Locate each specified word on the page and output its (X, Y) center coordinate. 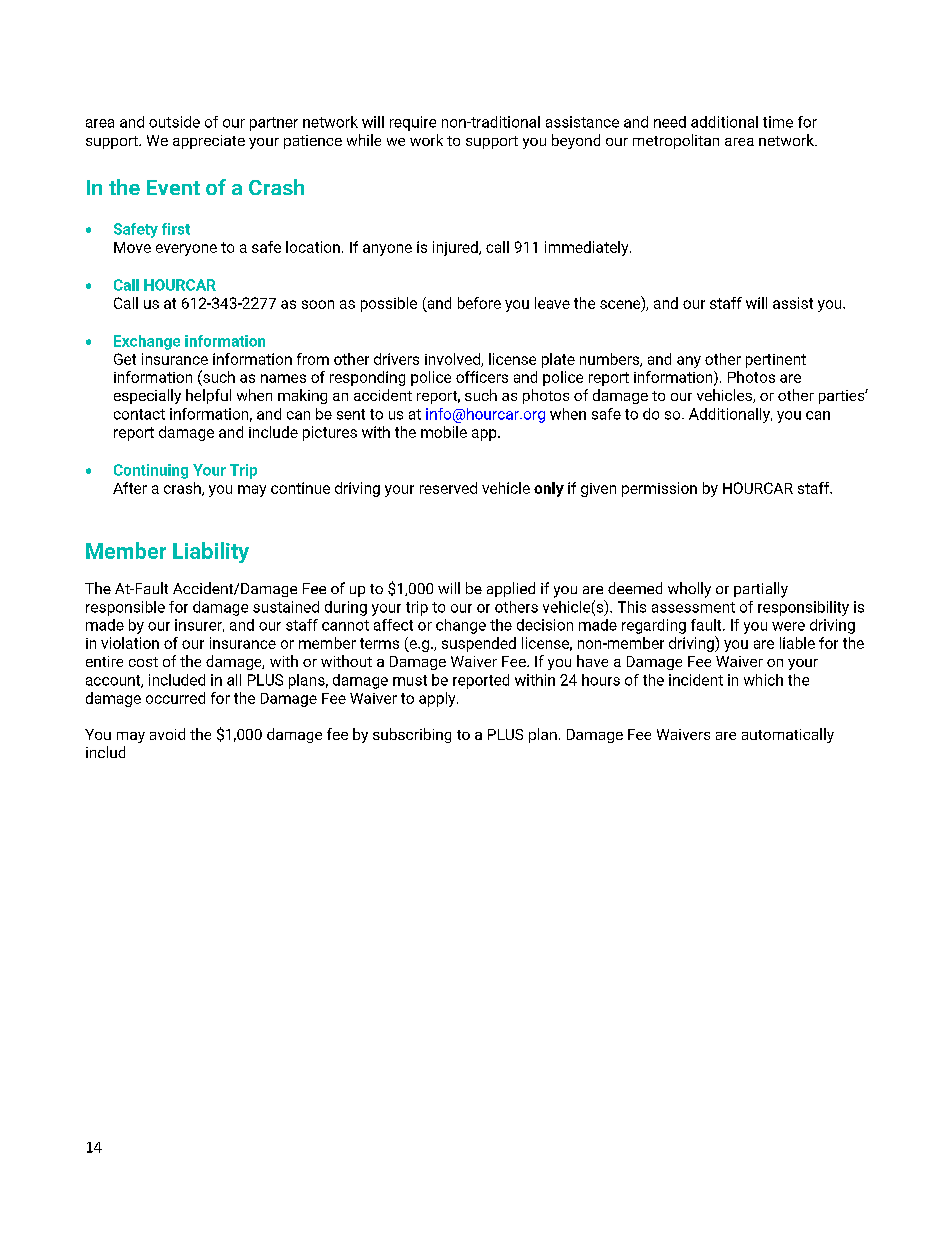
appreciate (209, 142)
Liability (211, 552)
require (413, 123)
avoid (167, 734)
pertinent (776, 361)
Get (125, 359)
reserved (448, 488)
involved (453, 360)
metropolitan (676, 141)
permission (659, 489)
